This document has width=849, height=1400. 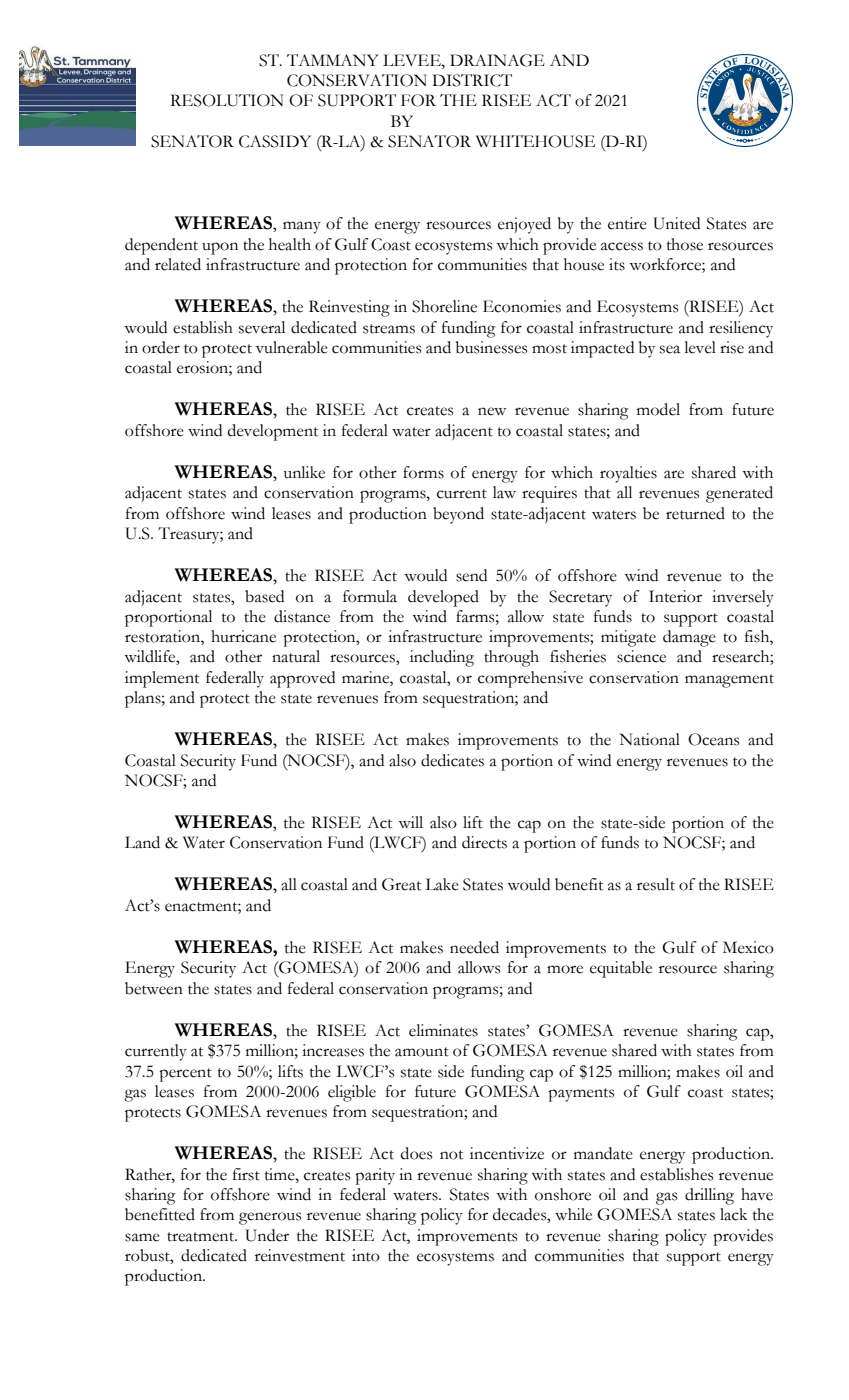 What do you see at coordinates (226, 100) in the document?
I see `RESOLUTION` at bounding box center [226, 100].
